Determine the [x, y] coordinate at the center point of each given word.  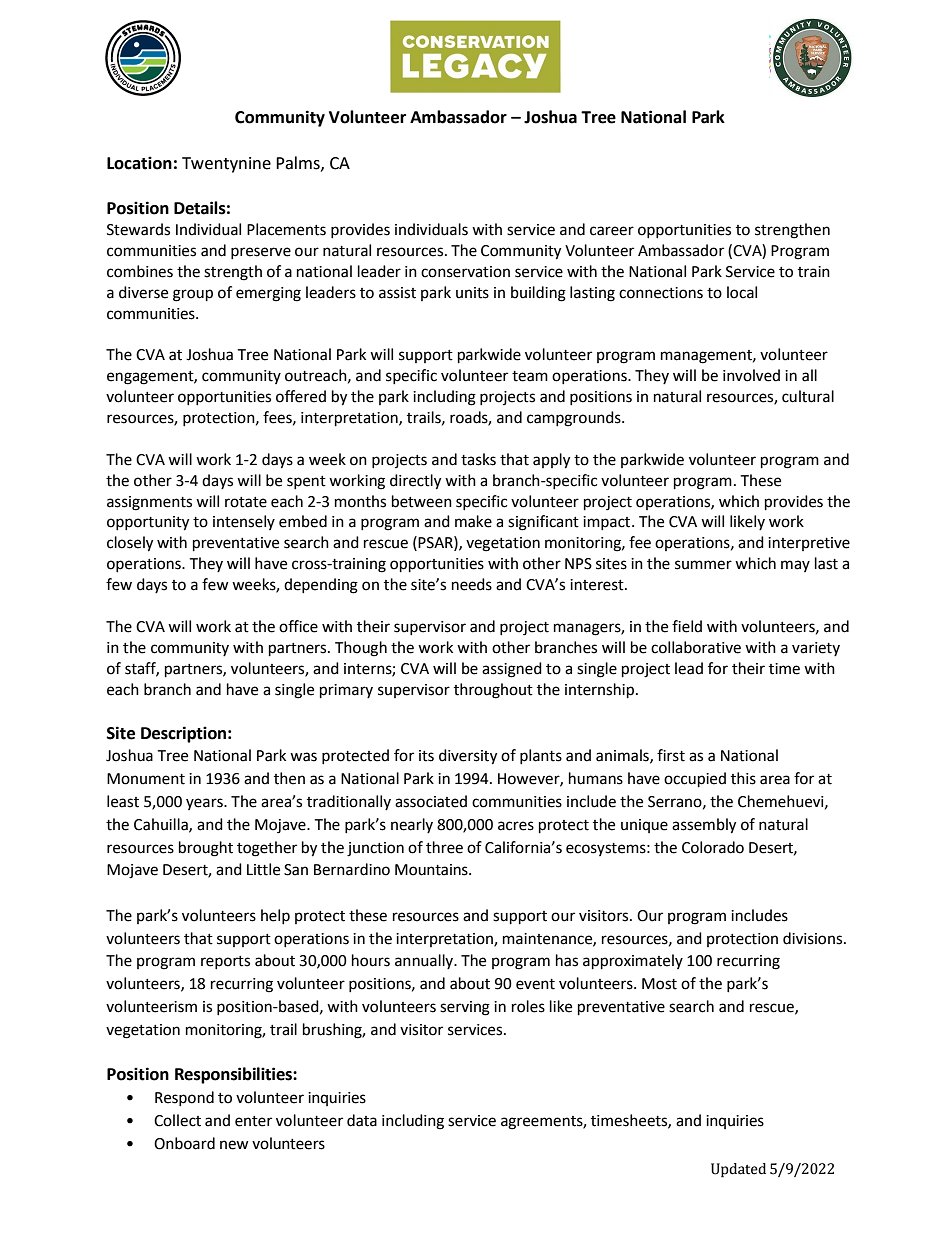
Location [139, 163]
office [298, 626]
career [612, 231]
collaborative [696, 647]
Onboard [184, 1143]
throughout [493, 691]
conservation [465, 272]
